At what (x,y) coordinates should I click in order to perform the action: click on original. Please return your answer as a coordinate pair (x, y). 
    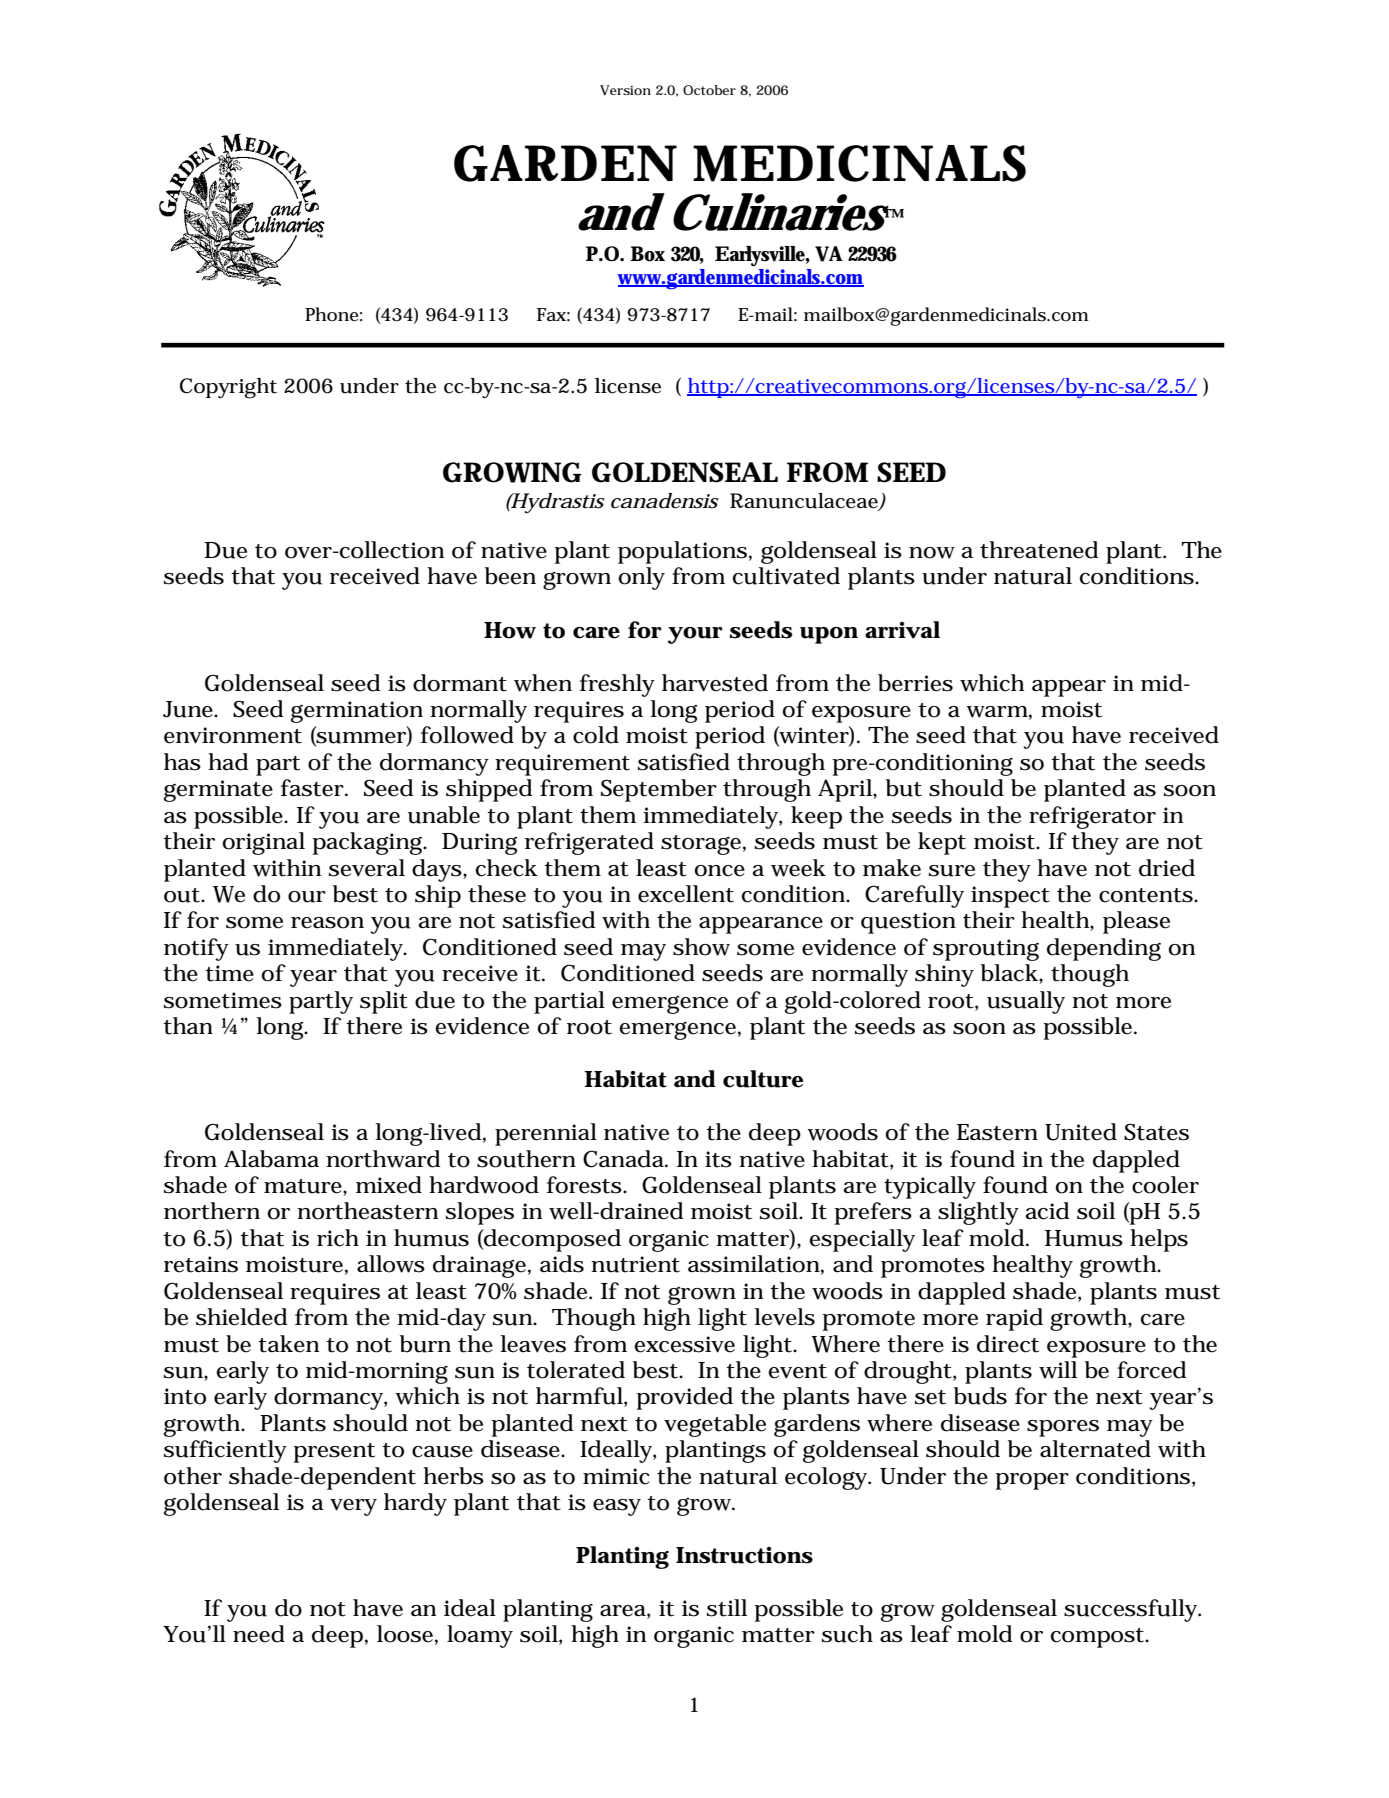
    Looking at the image, I should click on (264, 843).
